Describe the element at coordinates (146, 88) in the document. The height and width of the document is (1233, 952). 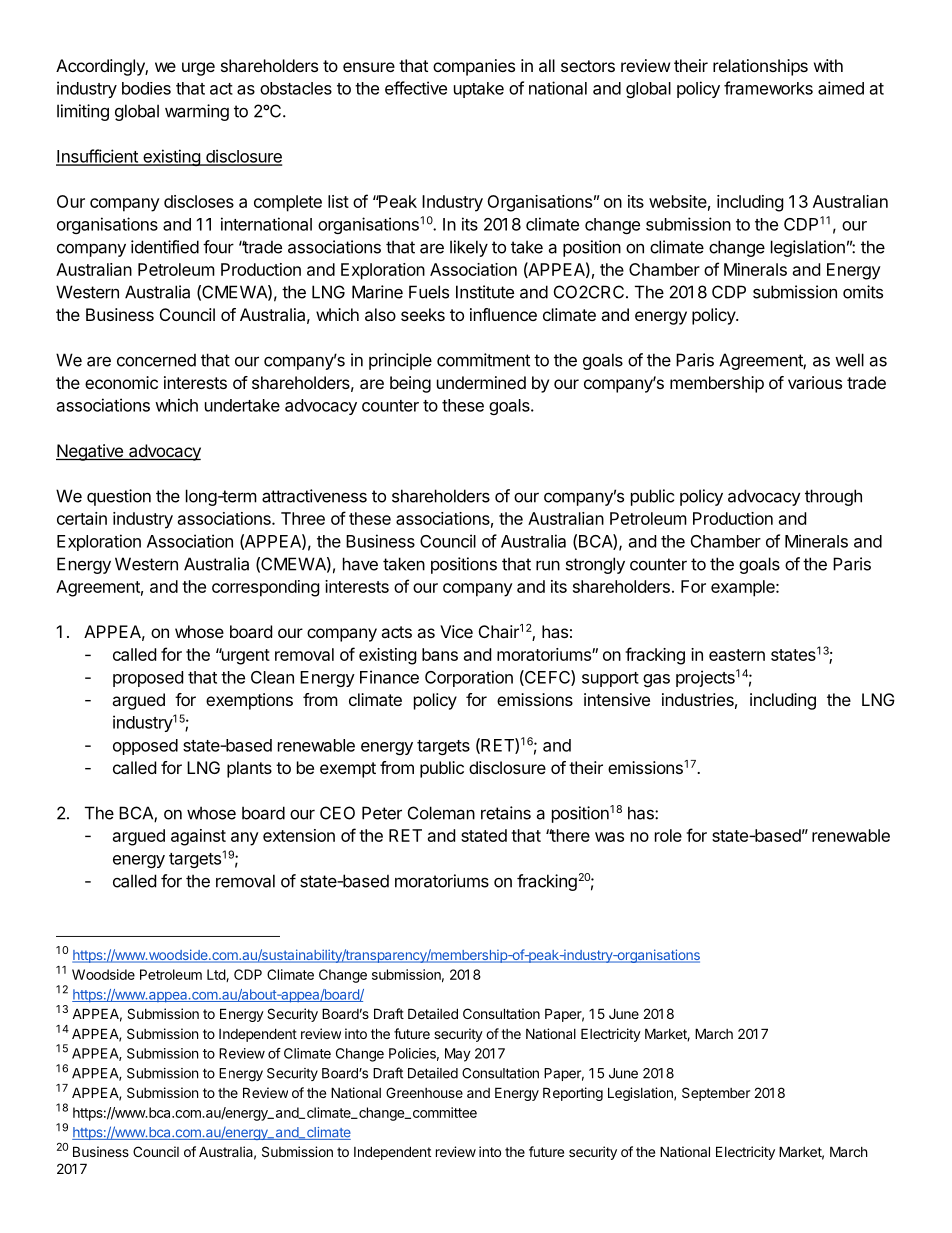
I see `bodies` at that location.
